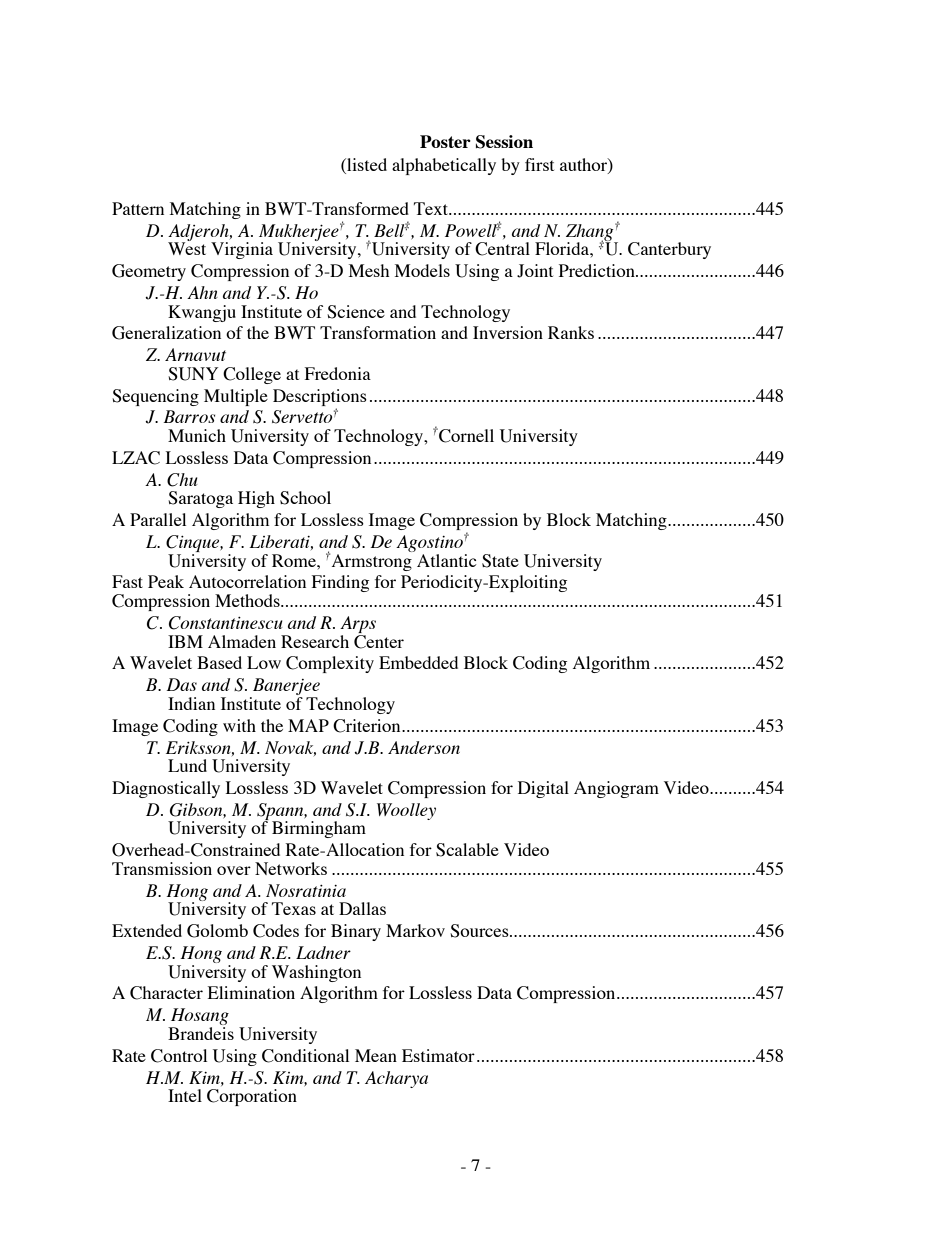 This screenshot has width=952, height=1233. I want to click on Angiogram, so click(616, 789).
